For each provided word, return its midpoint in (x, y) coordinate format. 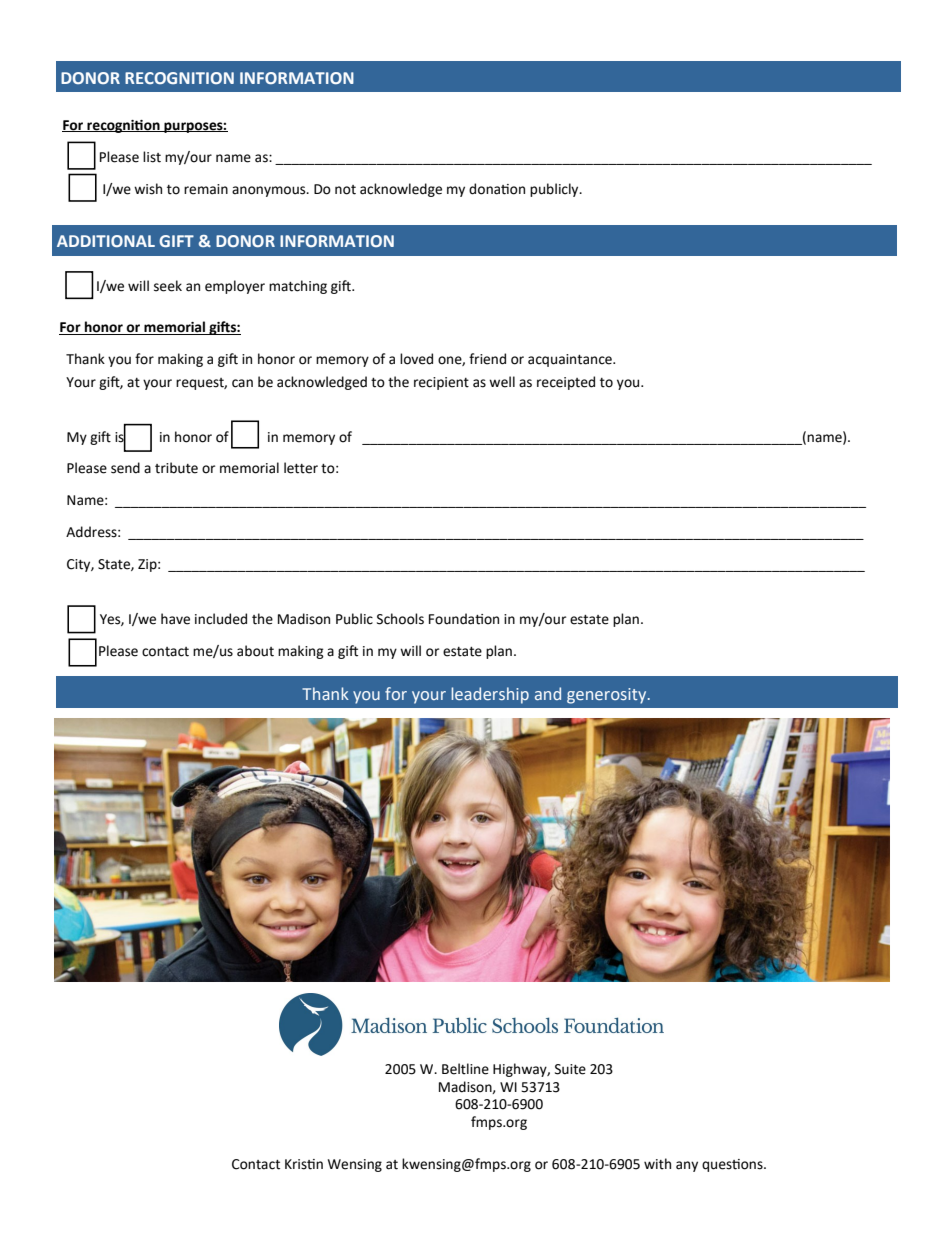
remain (206, 189)
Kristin (304, 1164)
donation (497, 189)
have (175, 619)
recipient (441, 383)
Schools (400, 619)
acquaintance (571, 360)
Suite (570, 1069)
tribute (176, 468)
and (548, 693)
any (687, 1166)
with (657, 1164)
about (255, 651)
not (345, 190)
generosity (608, 696)
